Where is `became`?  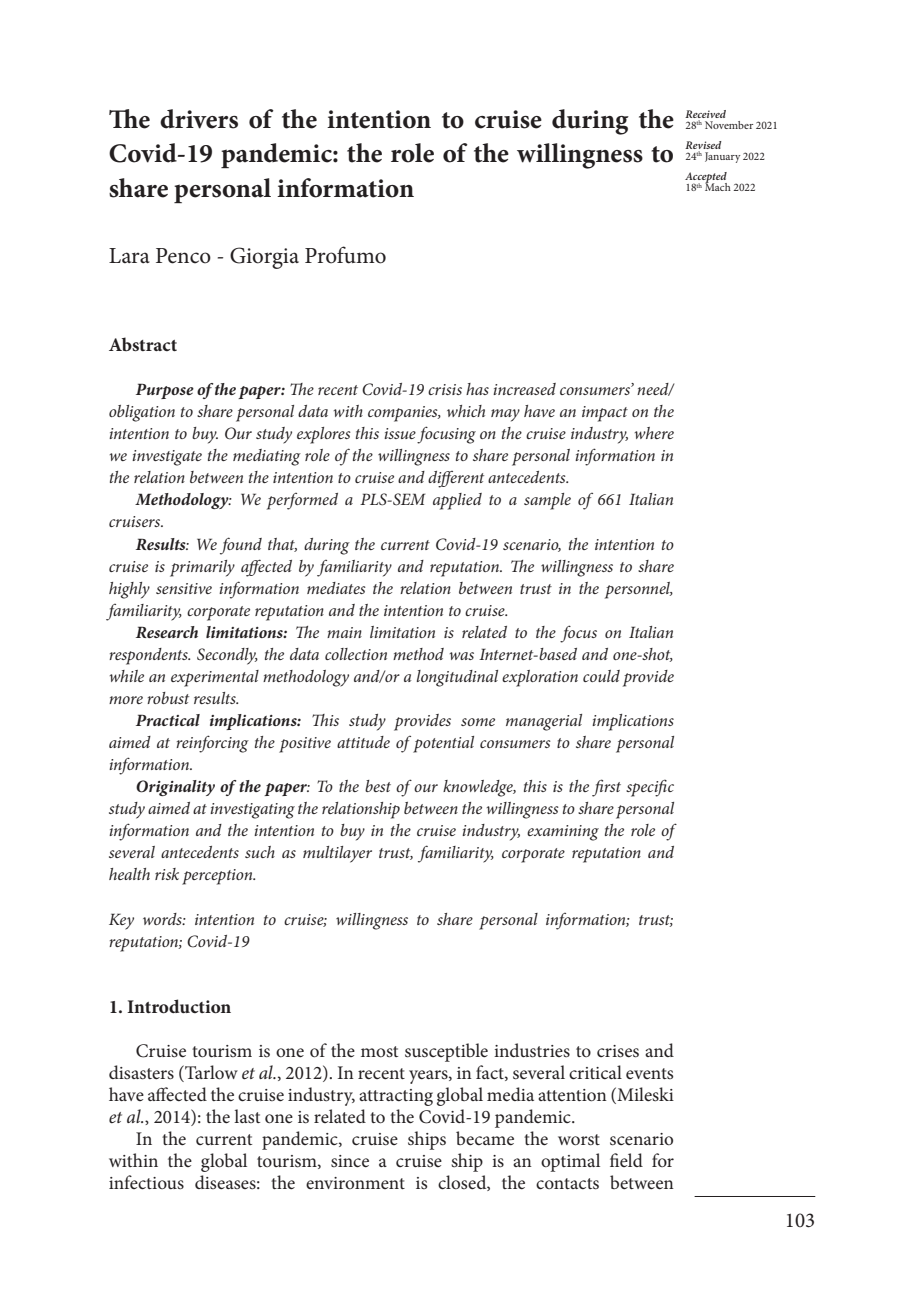 became is located at coordinates (485, 1138).
